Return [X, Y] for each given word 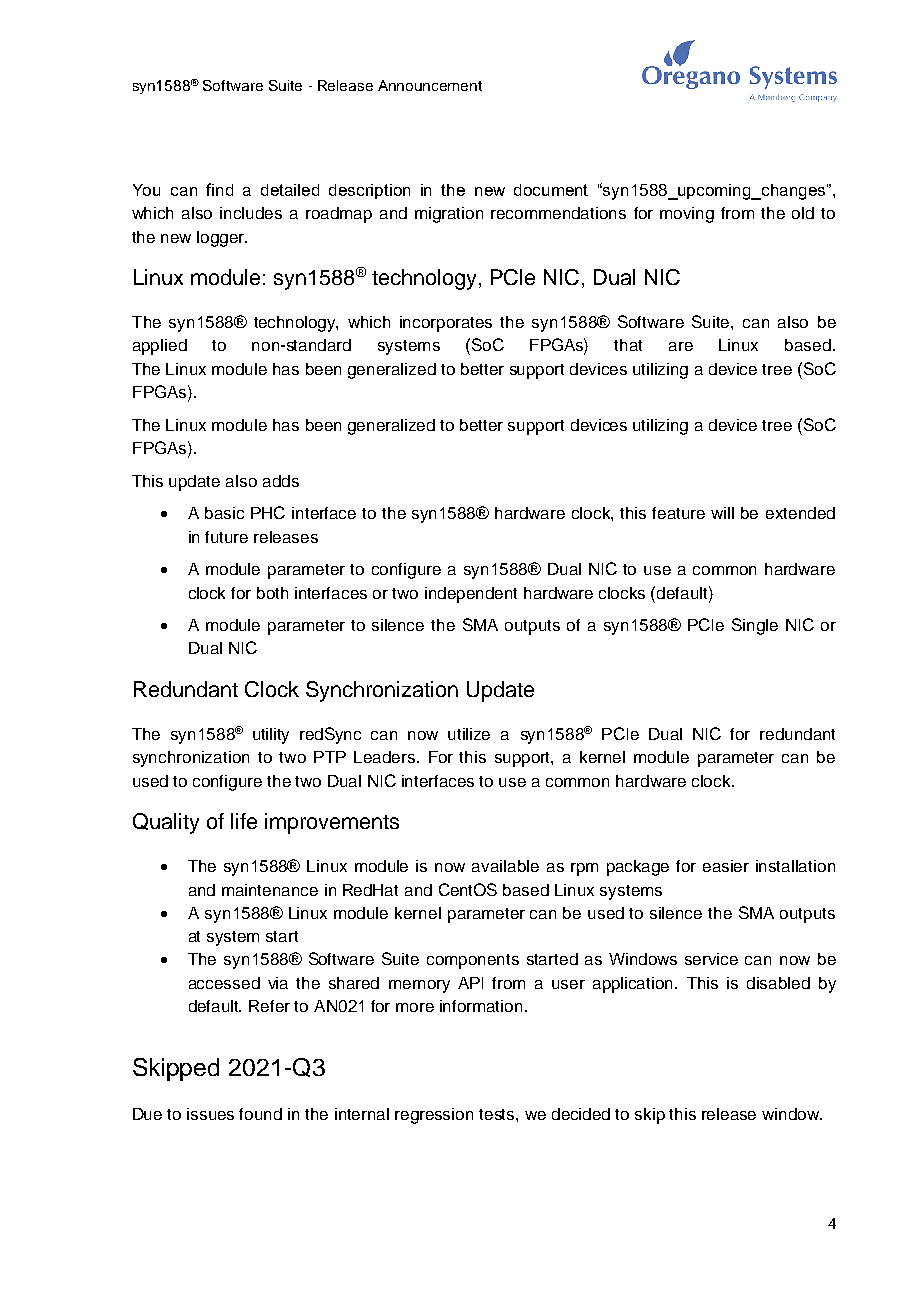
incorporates [446, 324]
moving [687, 215]
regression [434, 1116]
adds [281, 481]
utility [271, 736]
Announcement [430, 85]
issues [210, 1114]
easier [726, 866]
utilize [469, 734]
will [722, 513]
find [219, 189]
